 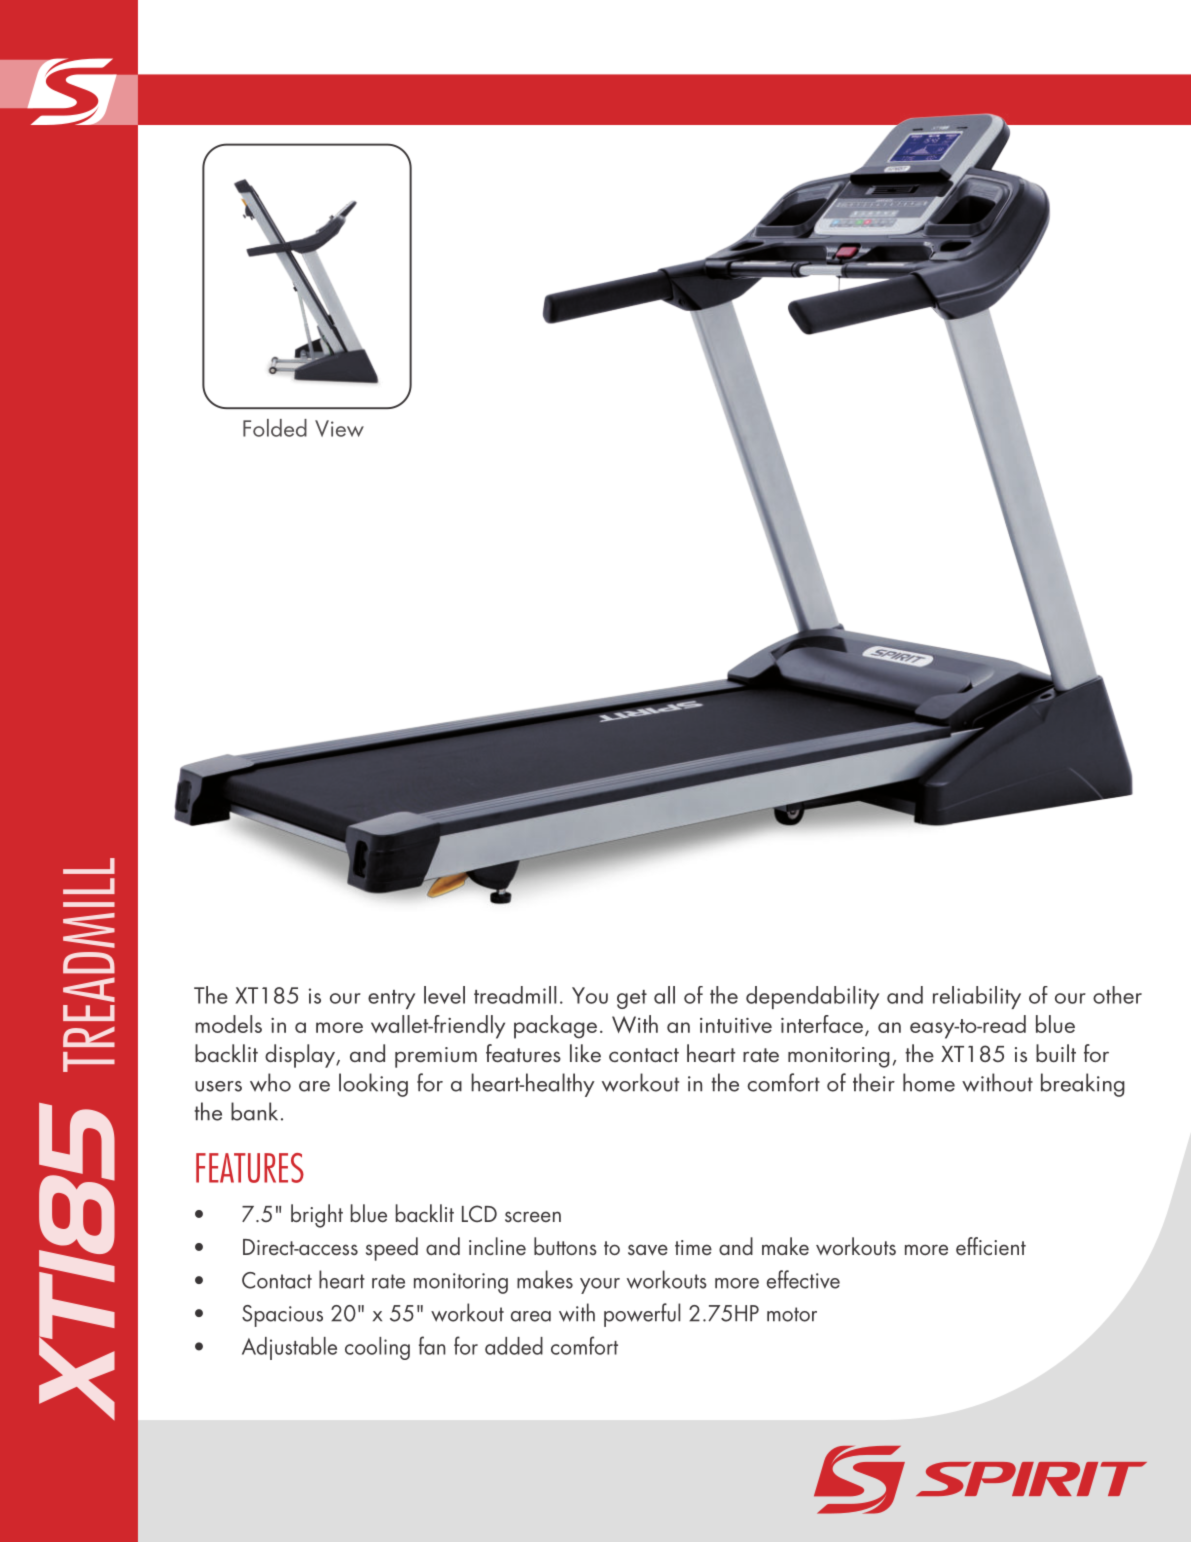 What do you see at coordinates (642, 1315) in the document?
I see `powerful` at bounding box center [642, 1315].
